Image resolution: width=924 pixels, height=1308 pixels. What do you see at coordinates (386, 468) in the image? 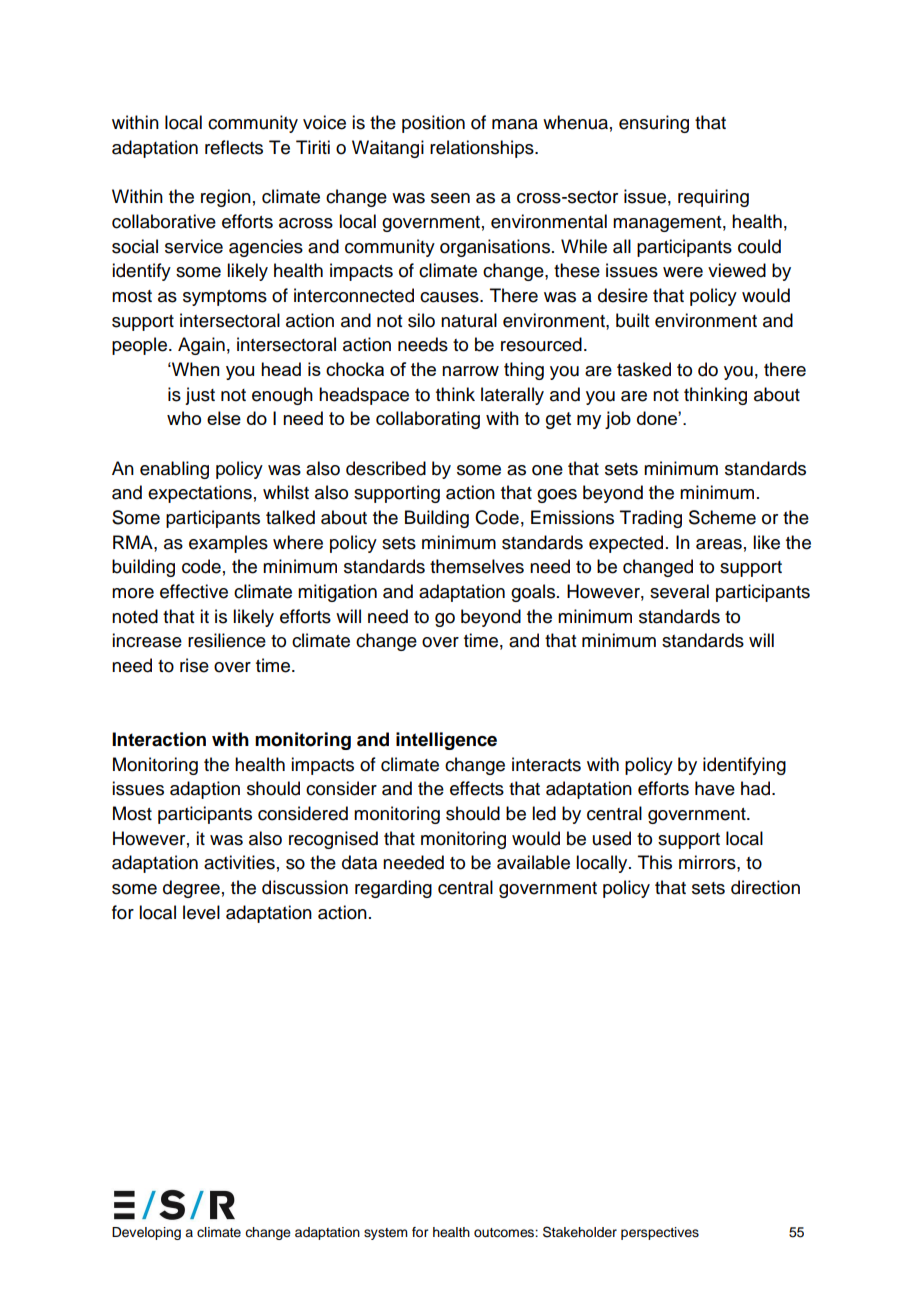
I see `described` at bounding box center [386, 468].
